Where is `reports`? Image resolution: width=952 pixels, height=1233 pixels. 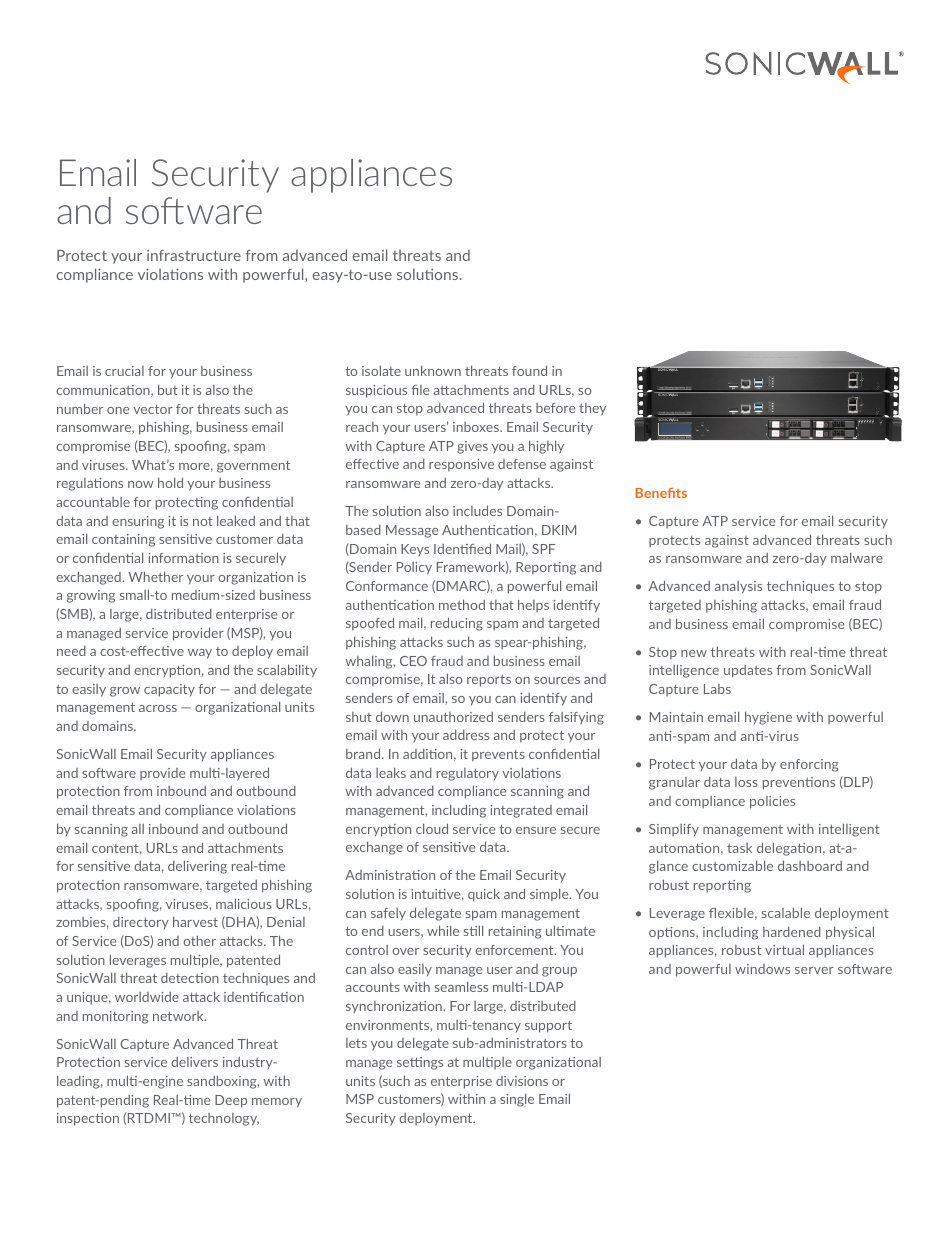
reports is located at coordinates (489, 681).
